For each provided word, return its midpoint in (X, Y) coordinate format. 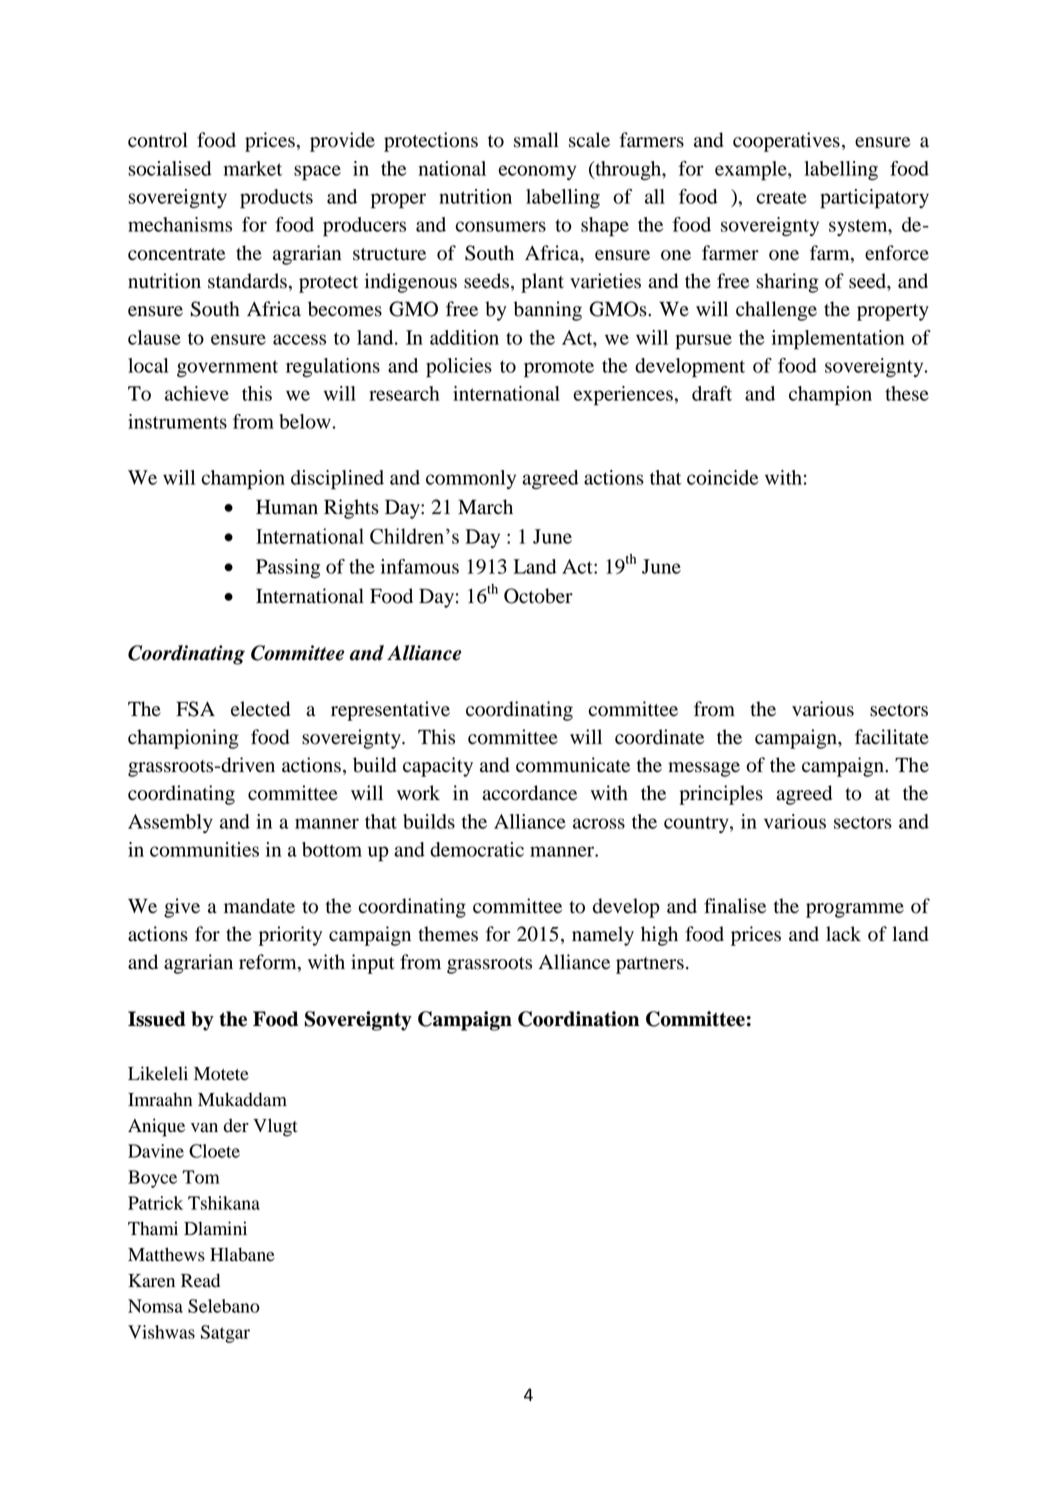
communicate (573, 765)
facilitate (892, 737)
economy (537, 172)
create (782, 197)
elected (260, 709)
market (253, 168)
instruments (177, 421)
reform (269, 963)
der (236, 1125)
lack (843, 934)
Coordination (578, 1019)
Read (200, 1280)
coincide (723, 477)
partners (650, 965)
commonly (471, 479)
